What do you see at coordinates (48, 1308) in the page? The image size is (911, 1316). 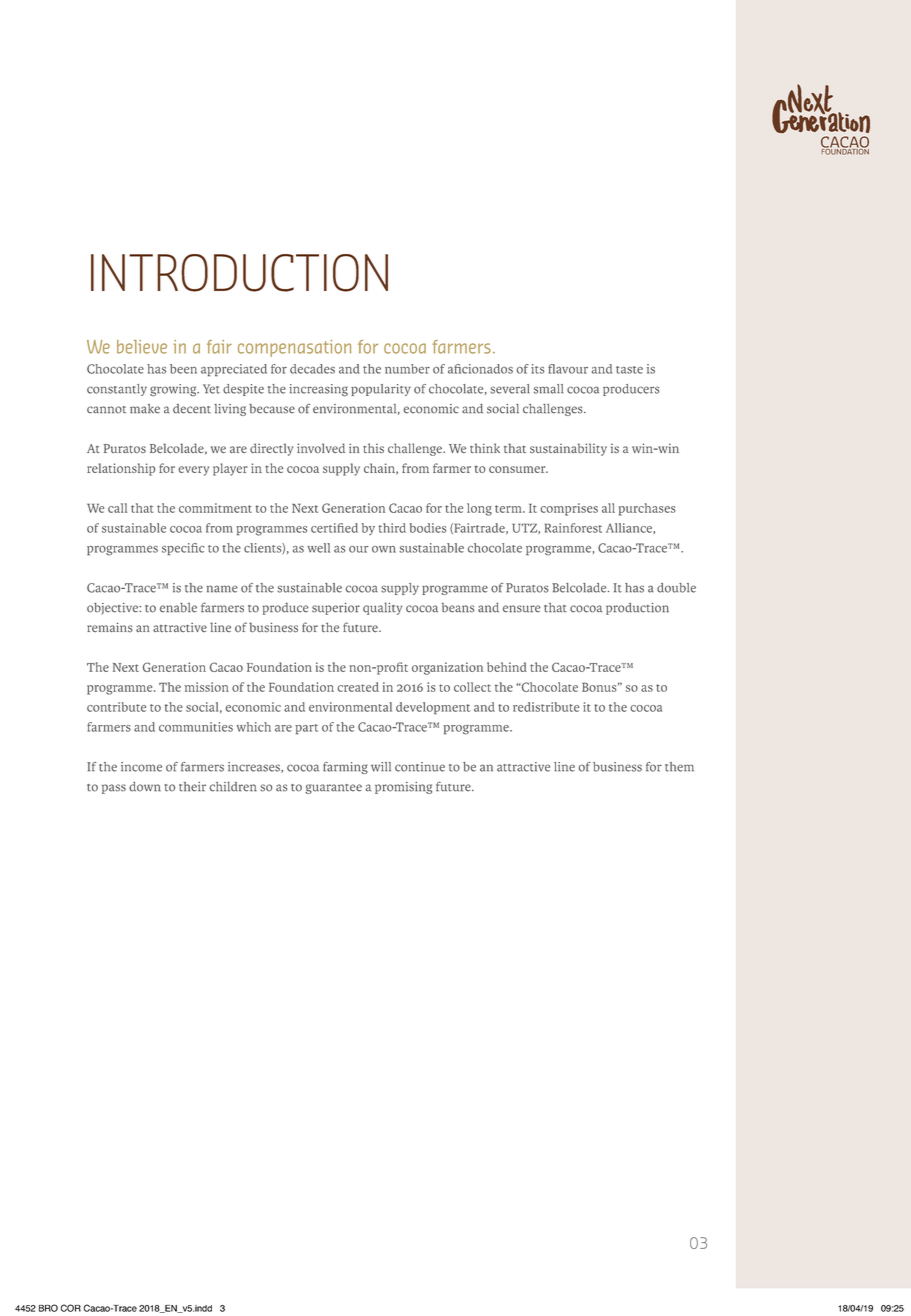 I see `BRO` at bounding box center [48, 1308].
